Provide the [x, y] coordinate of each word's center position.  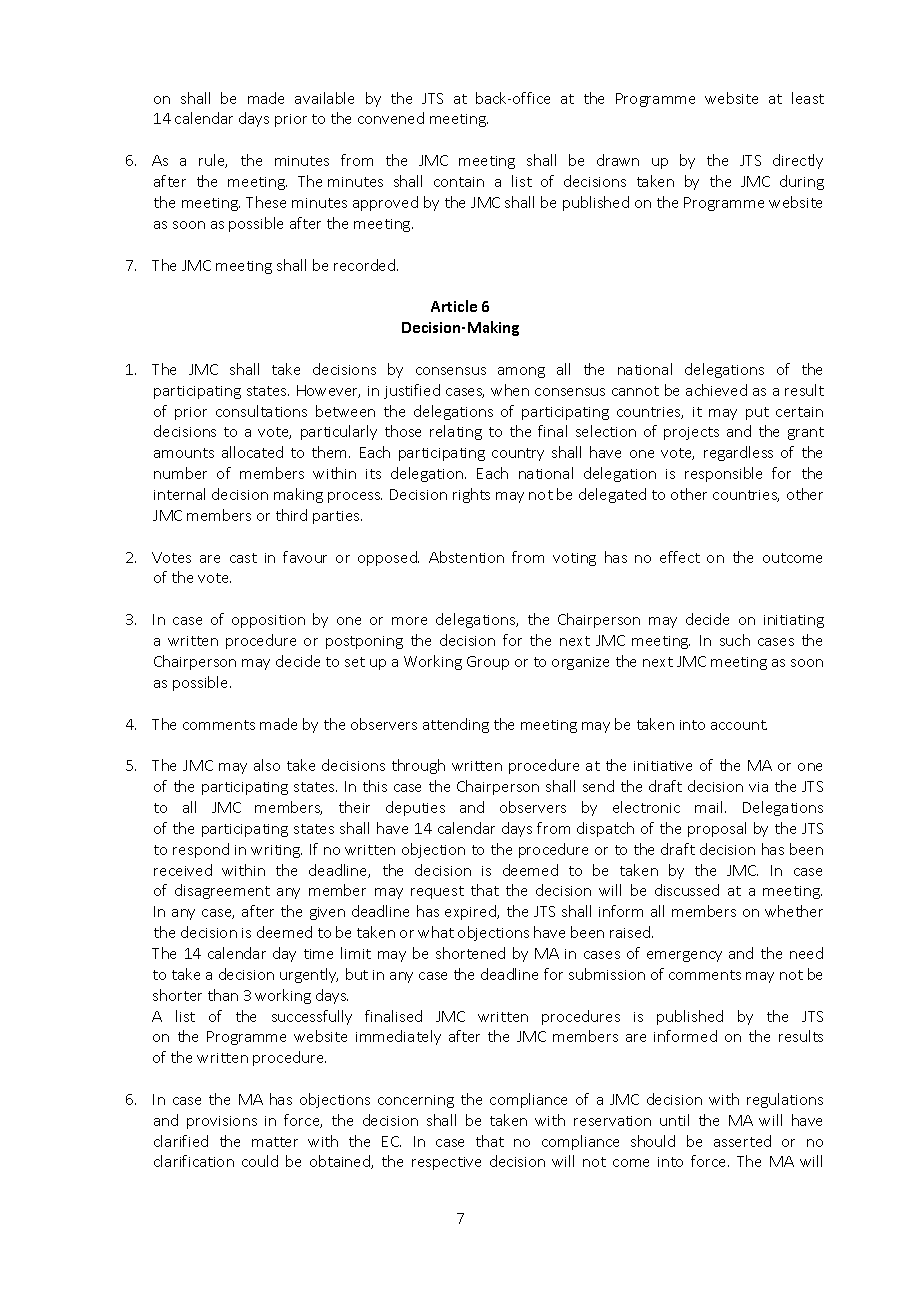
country [518, 454]
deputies [415, 808]
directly [798, 161]
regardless [738, 453]
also [267, 765]
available [324, 98]
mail [708, 807]
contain [459, 182]
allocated [252, 452]
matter [275, 1142]
